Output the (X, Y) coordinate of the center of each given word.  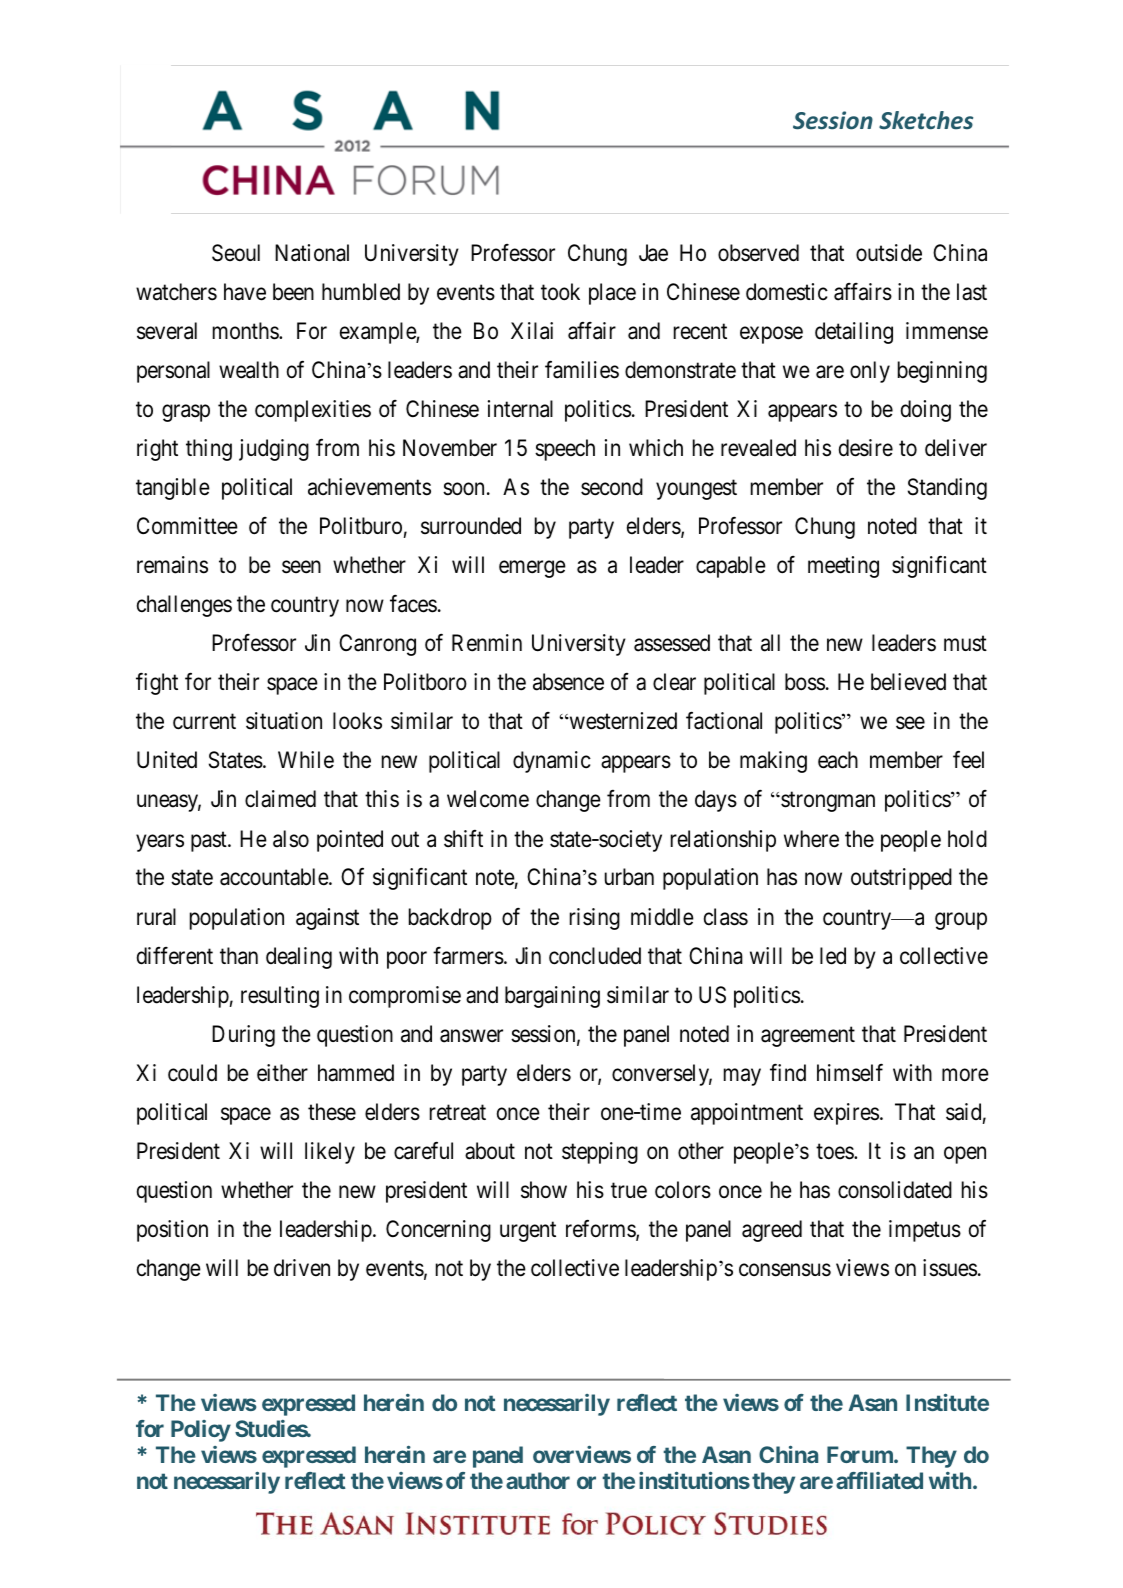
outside (889, 253)
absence (568, 682)
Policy (201, 1431)
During (243, 1036)
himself (850, 1072)
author (538, 1480)
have (245, 292)
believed (908, 682)
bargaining (552, 997)
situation (284, 721)
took (560, 292)
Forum (861, 1454)
